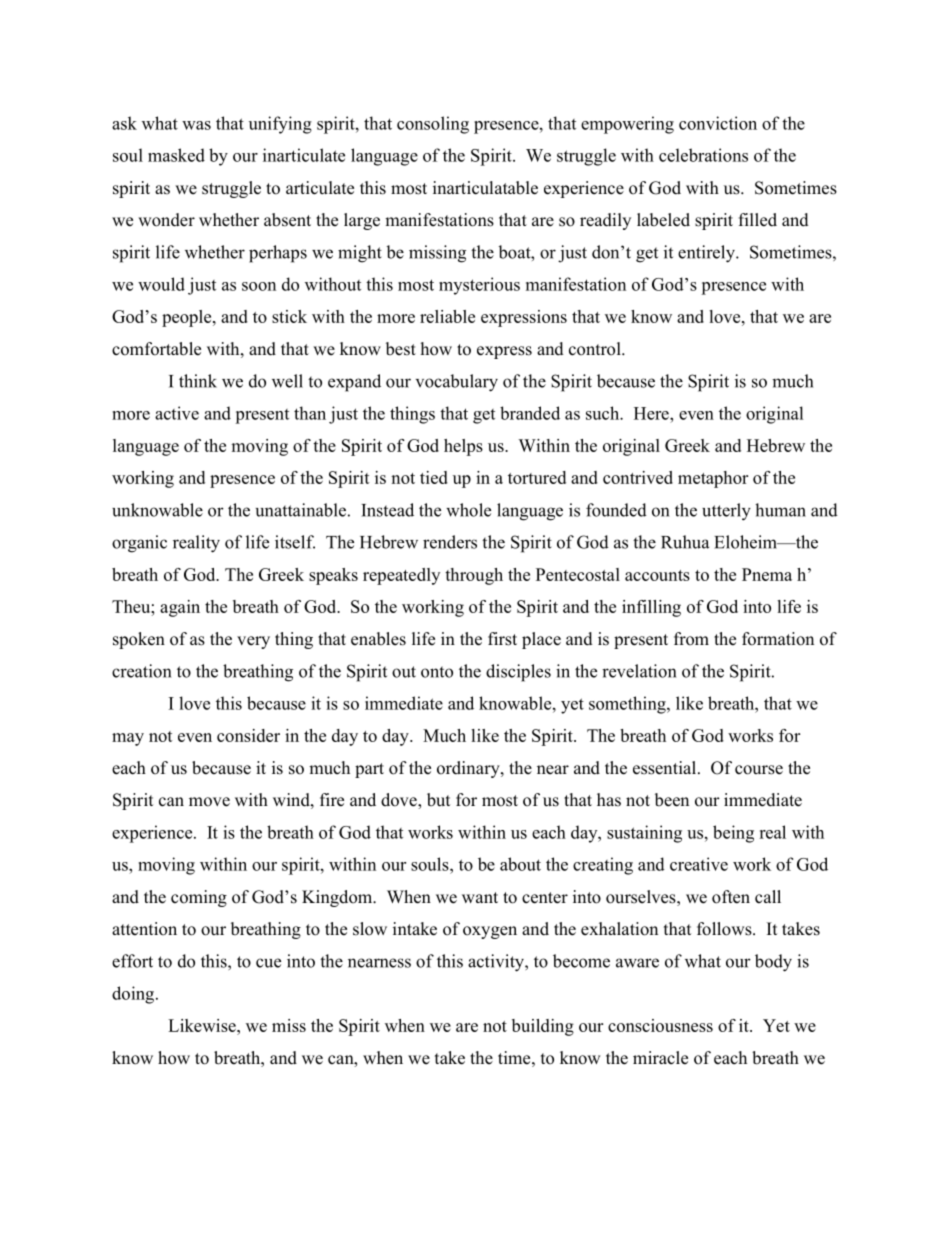 This screenshot has width=952, height=1233. Describe the element at coordinates (176, 155) in the screenshot. I see `masked` at that location.
